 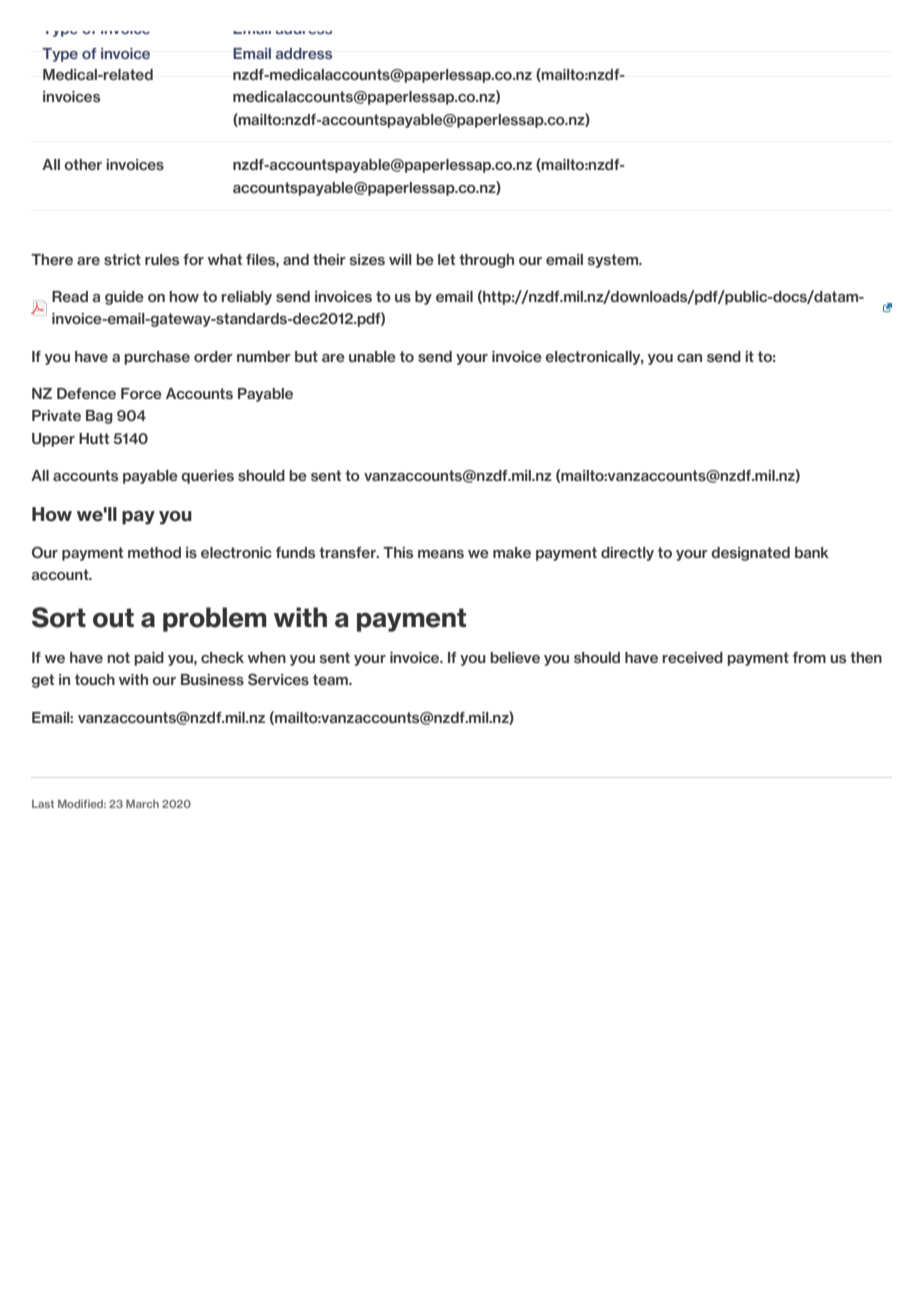 I want to click on system, so click(x=614, y=261).
